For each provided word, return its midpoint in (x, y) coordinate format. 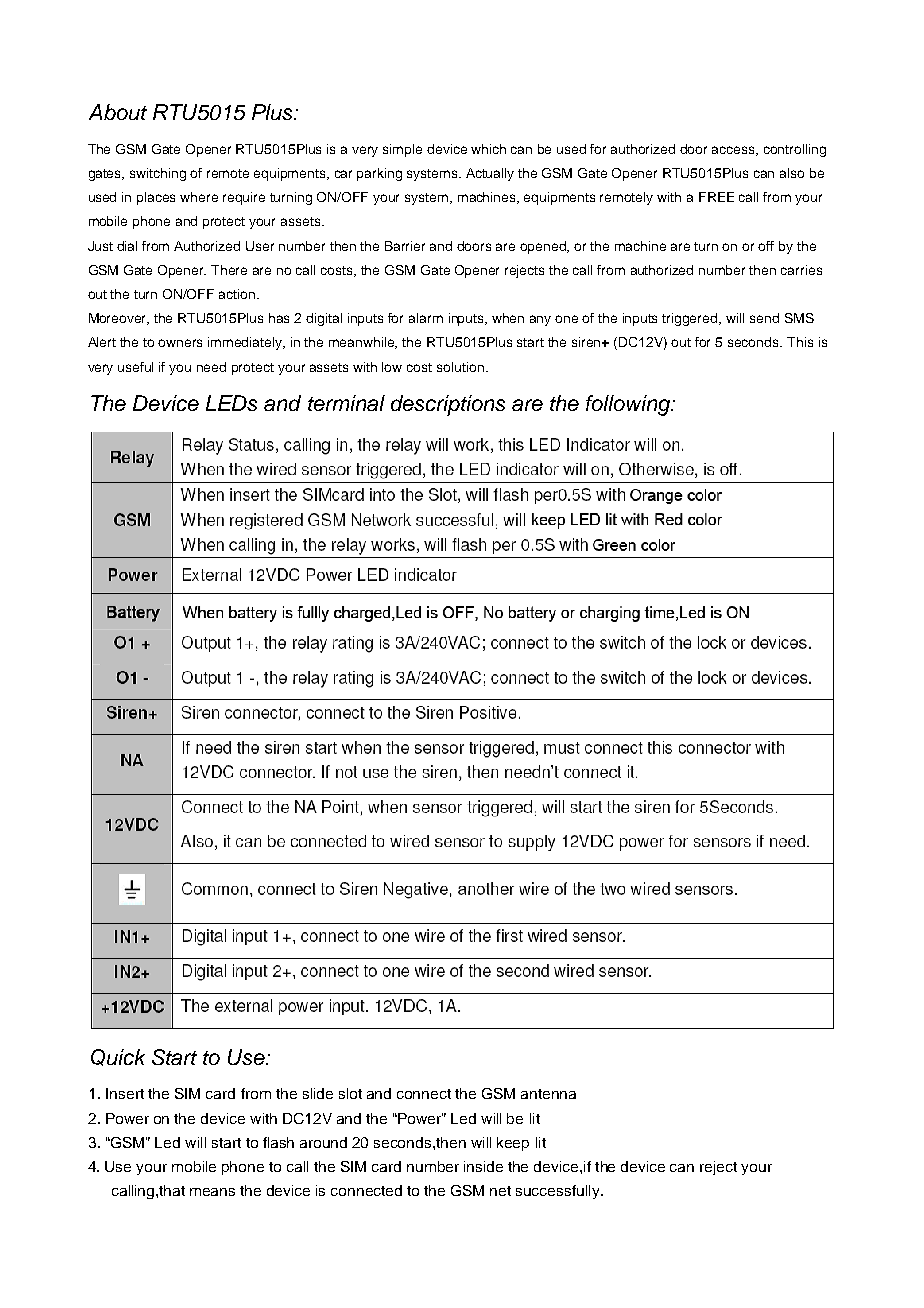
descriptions (448, 405)
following (629, 405)
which (488, 149)
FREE (716, 197)
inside (483, 1166)
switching (158, 174)
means (212, 1192)
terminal (346, 403)
